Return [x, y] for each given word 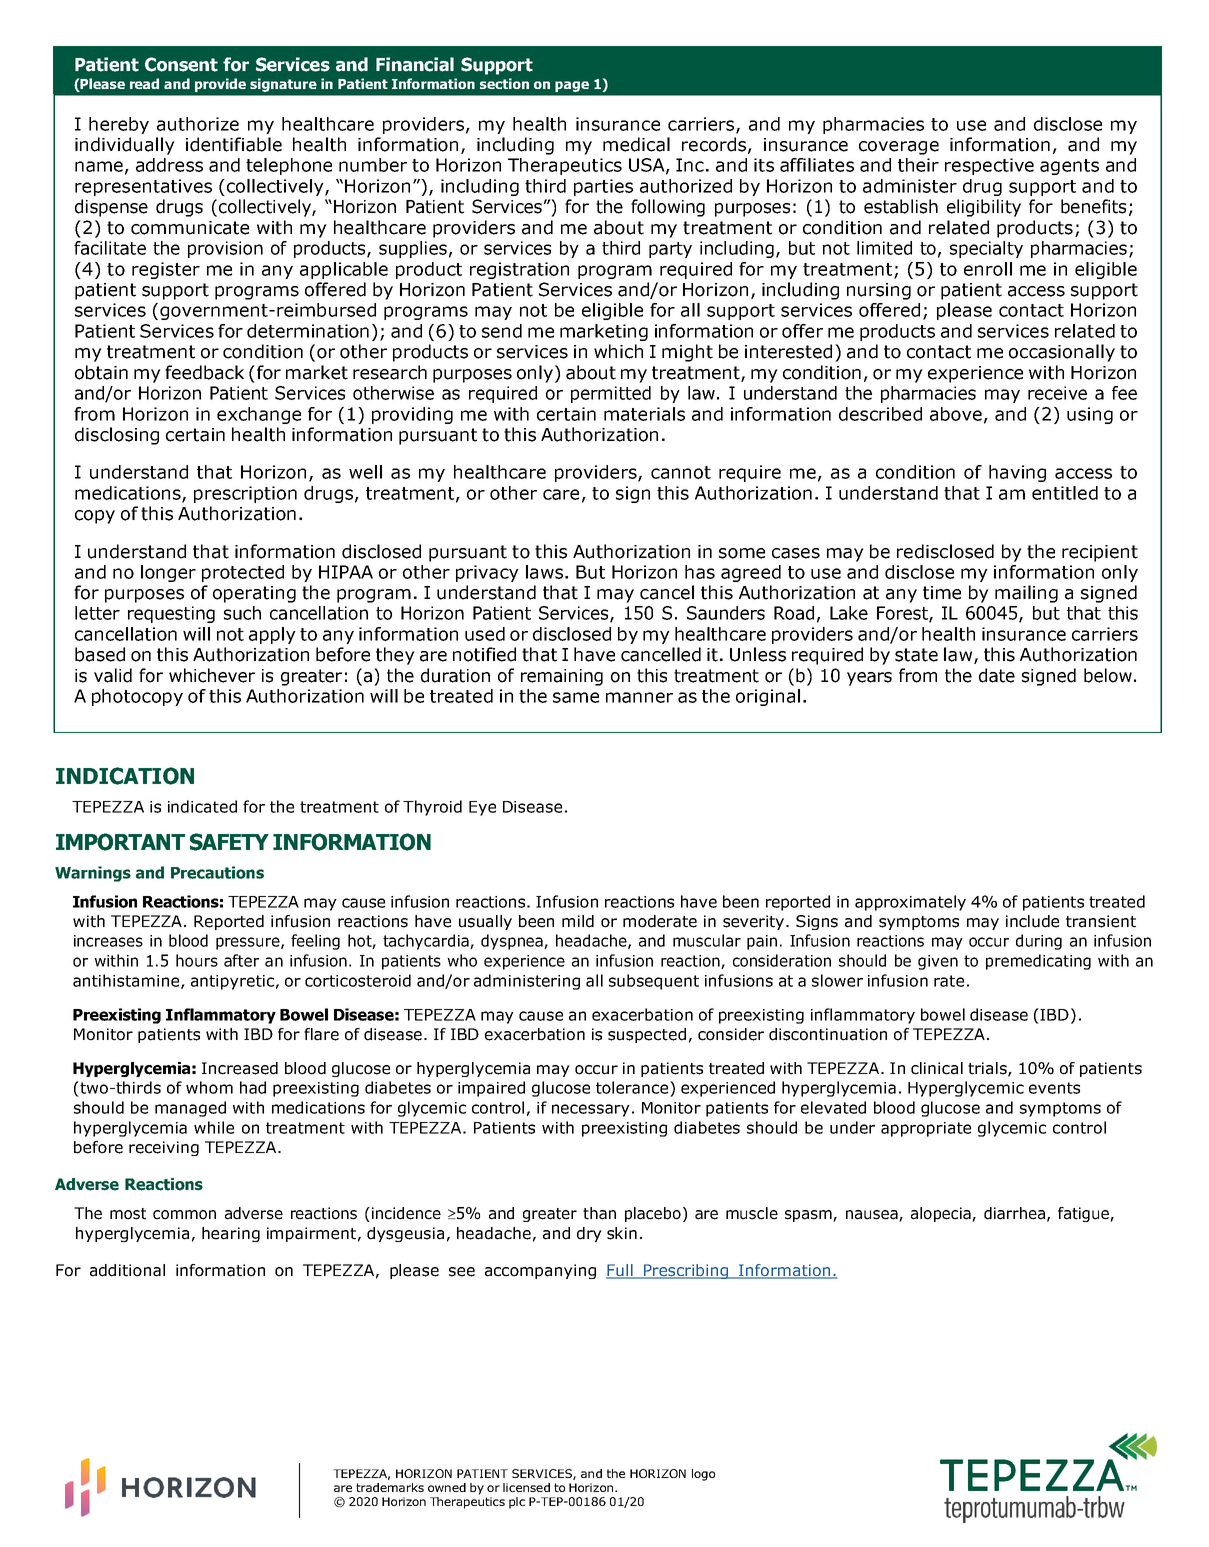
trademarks [390, 1487]
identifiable [234, 144]
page [572, 86]
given [938, 962]
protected [243, 573]
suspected [647, 1035]
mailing [1026, 594]
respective [989, 166]
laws [544, 572]
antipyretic [232, 982]
